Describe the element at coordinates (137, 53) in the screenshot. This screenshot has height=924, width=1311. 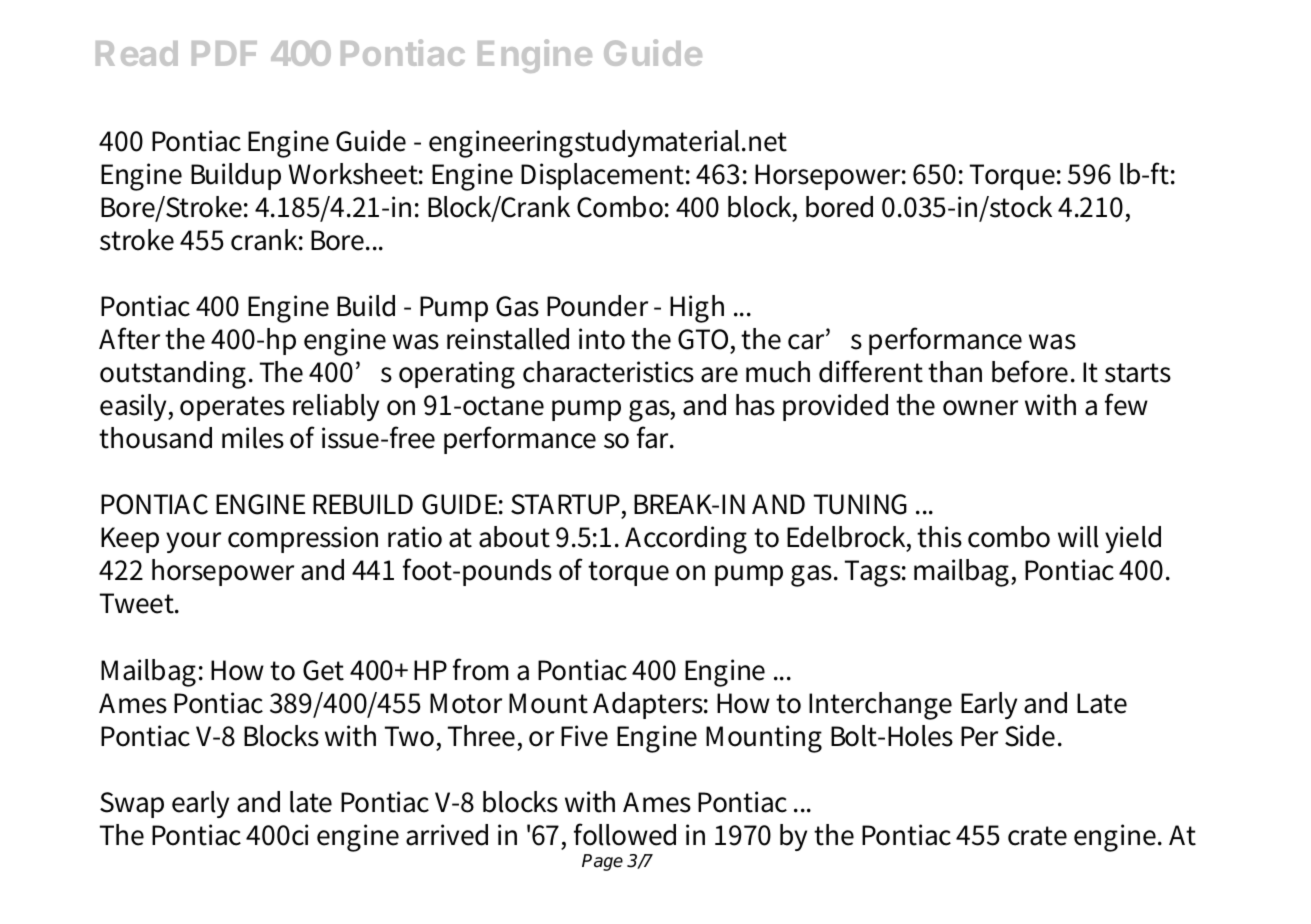
I see `Read` at that location.
